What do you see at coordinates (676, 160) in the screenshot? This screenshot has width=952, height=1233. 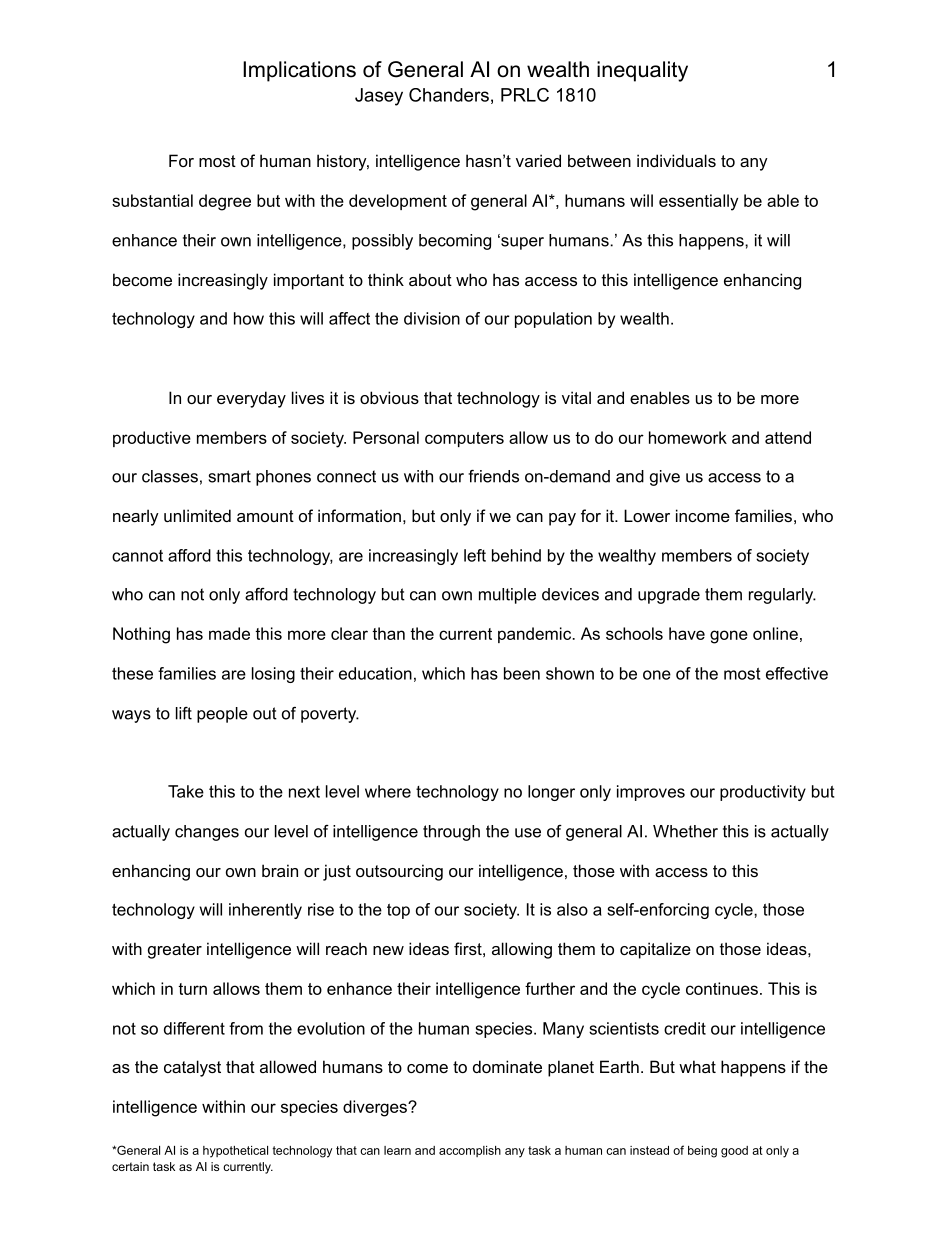 I see `individuals` at bounding box center [676, 160].
